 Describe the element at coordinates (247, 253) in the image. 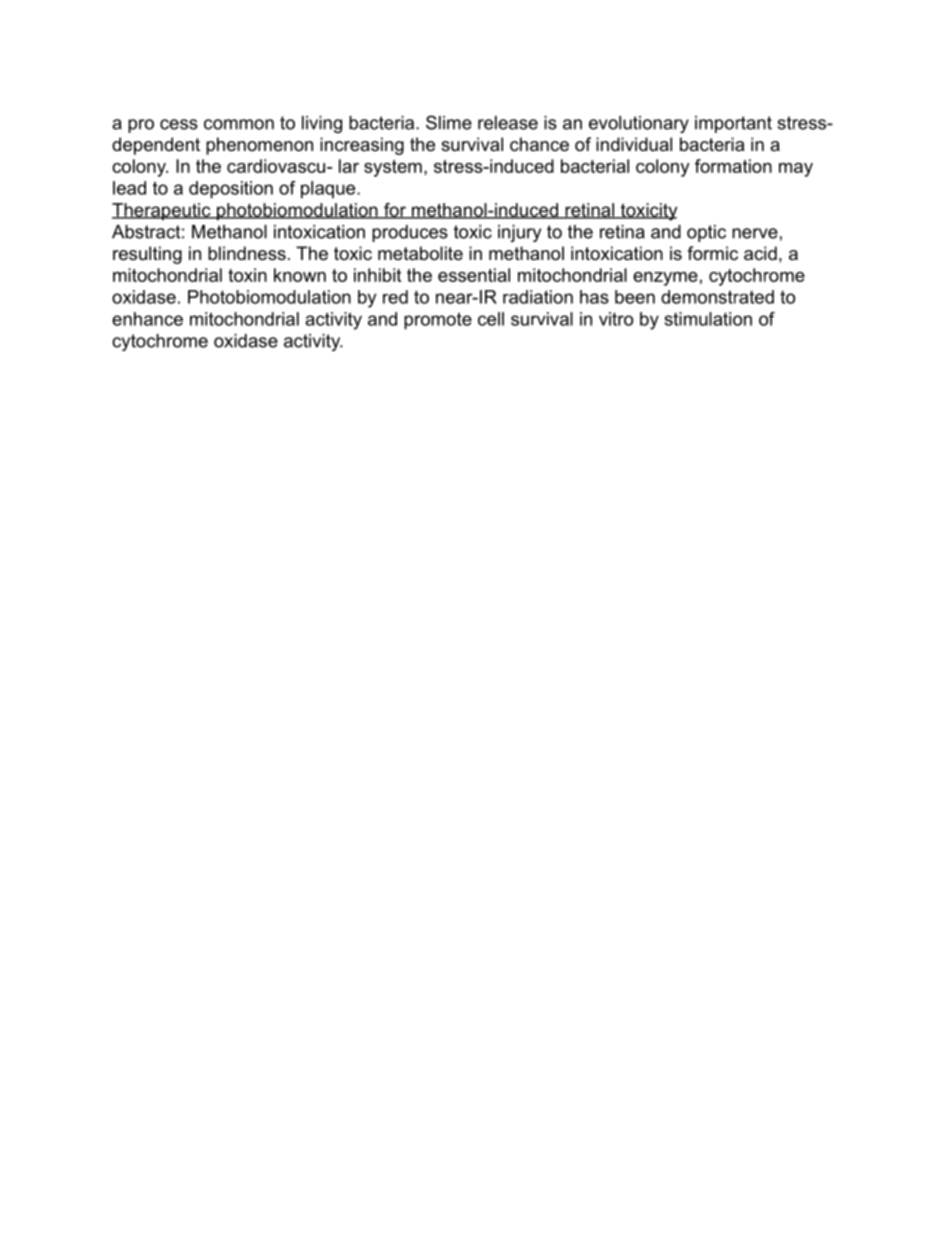

I see `blindness` at that location.
